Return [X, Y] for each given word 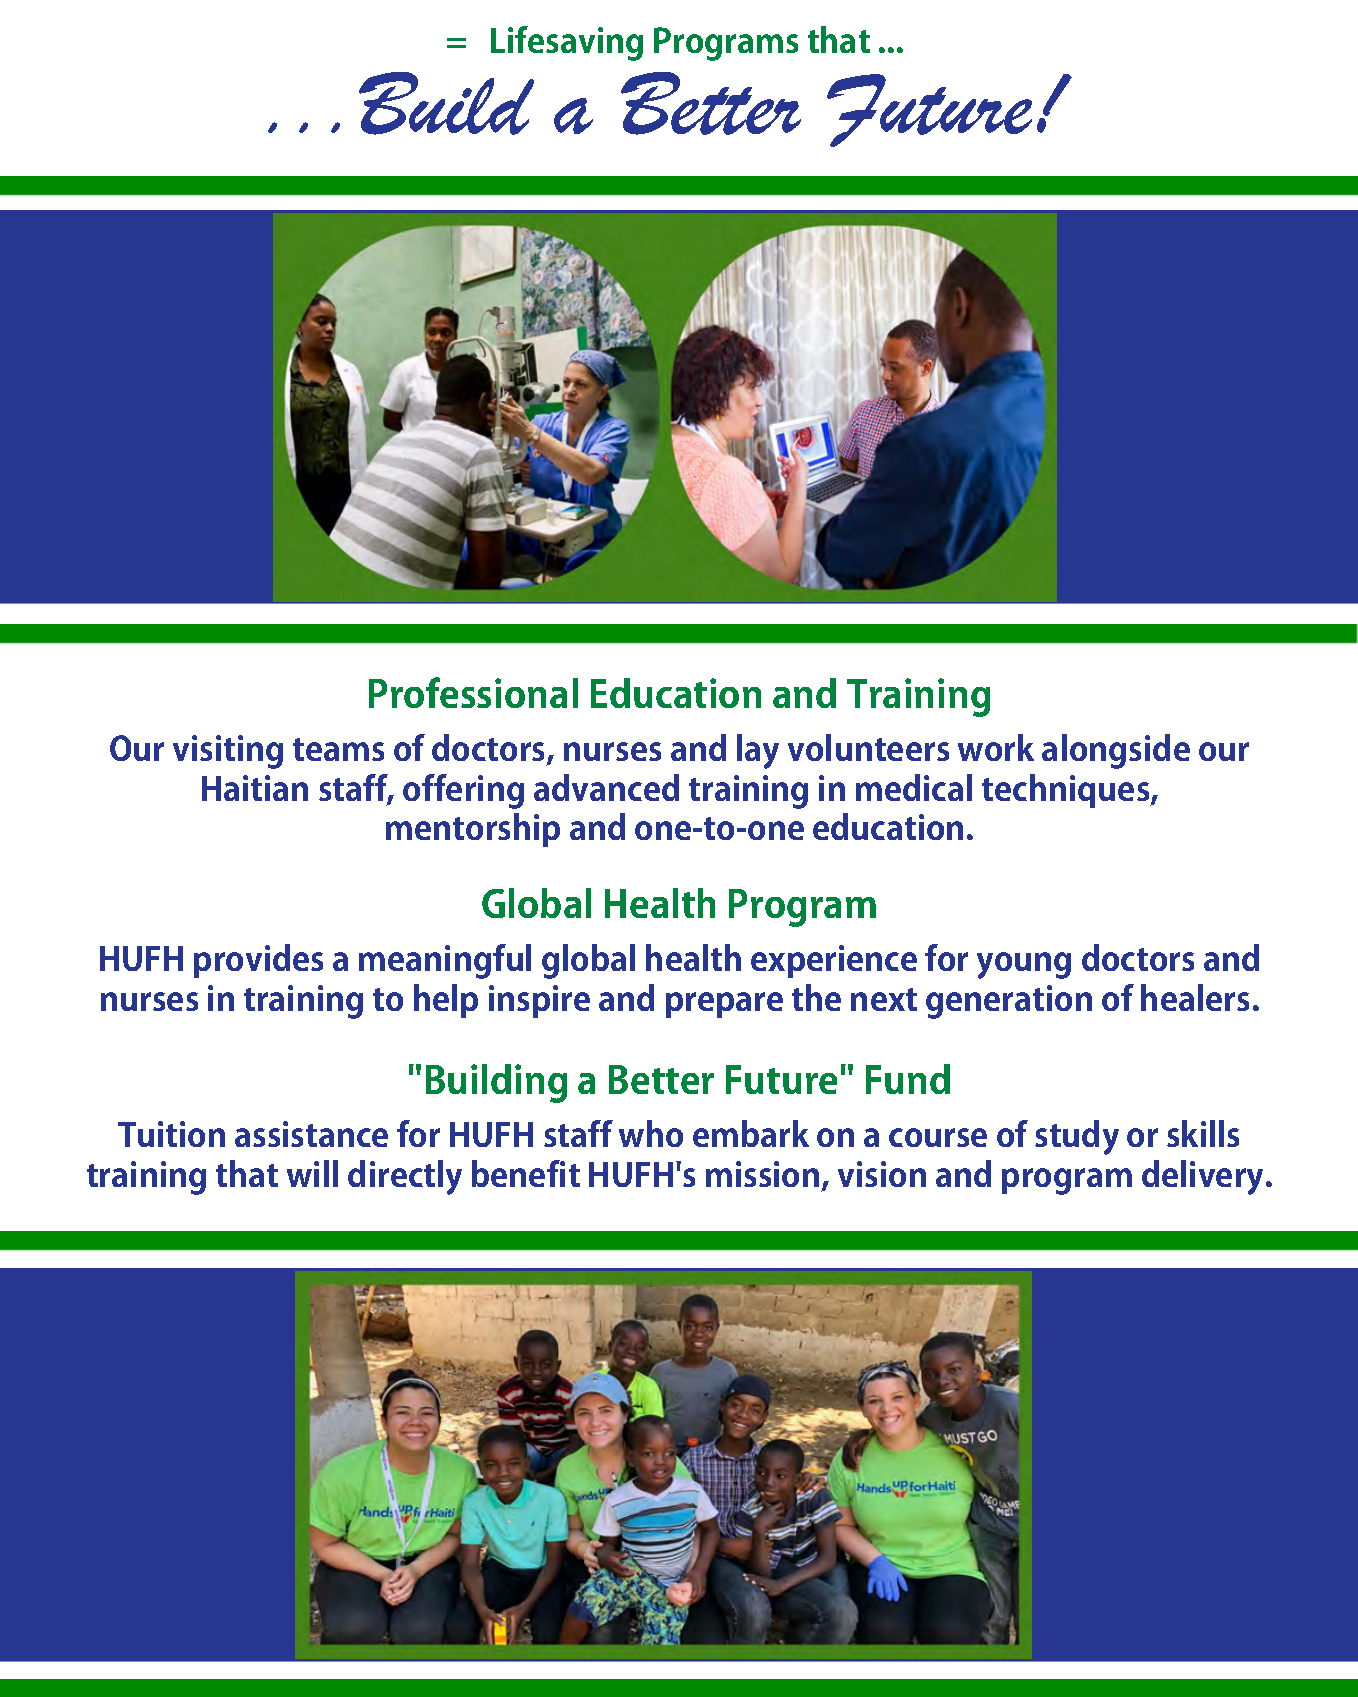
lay [758, 751]
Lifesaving [567, 43]
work [996, 747]
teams [338, 749]
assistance [311, 1134]
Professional [473, 692]
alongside [1116, 751]
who [651, 1133]
